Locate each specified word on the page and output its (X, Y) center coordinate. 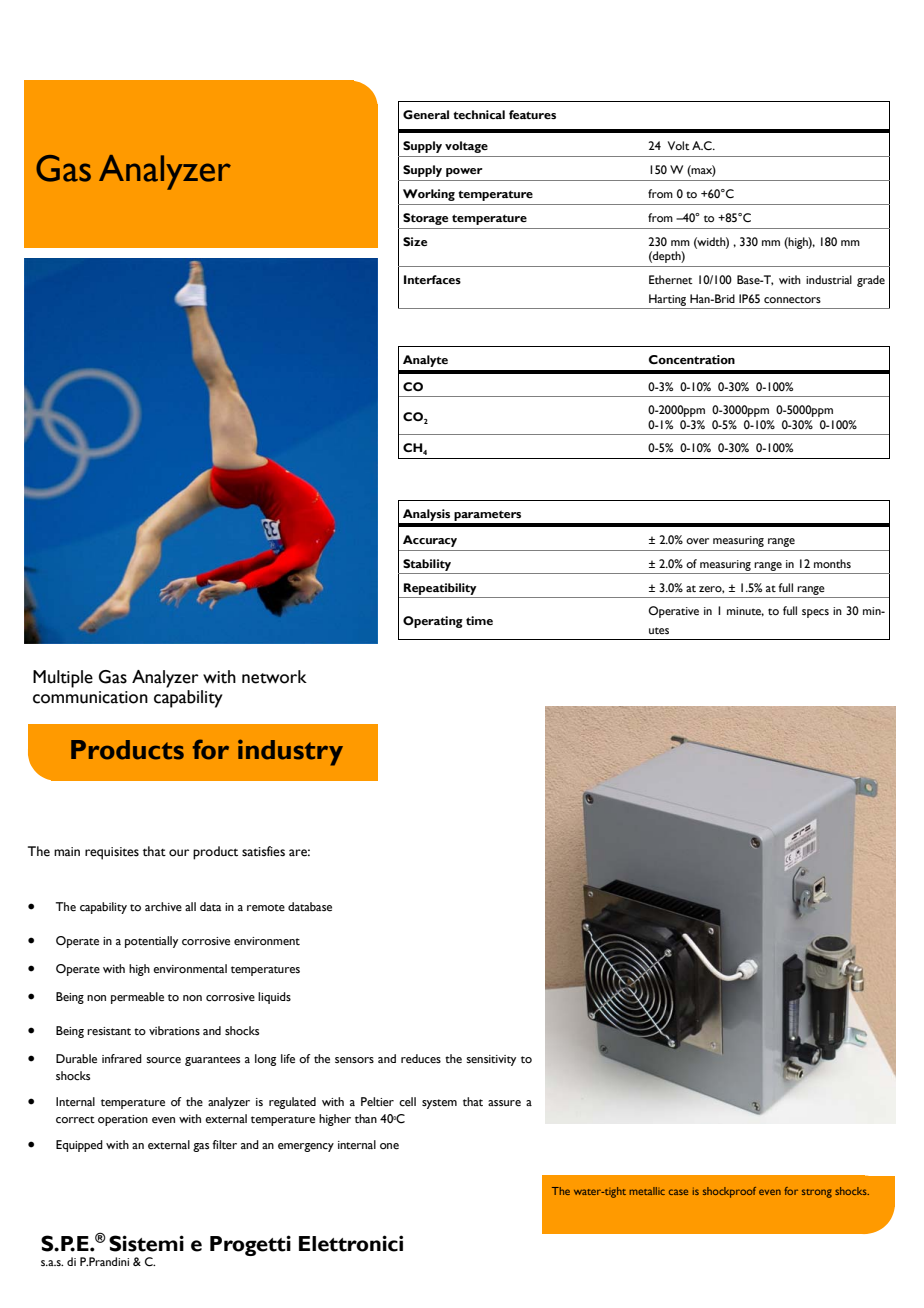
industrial (829, 279)
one (389, 1146)
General (426, 114)
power (464, 172)
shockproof (729, 1192)
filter (224, 1144)
